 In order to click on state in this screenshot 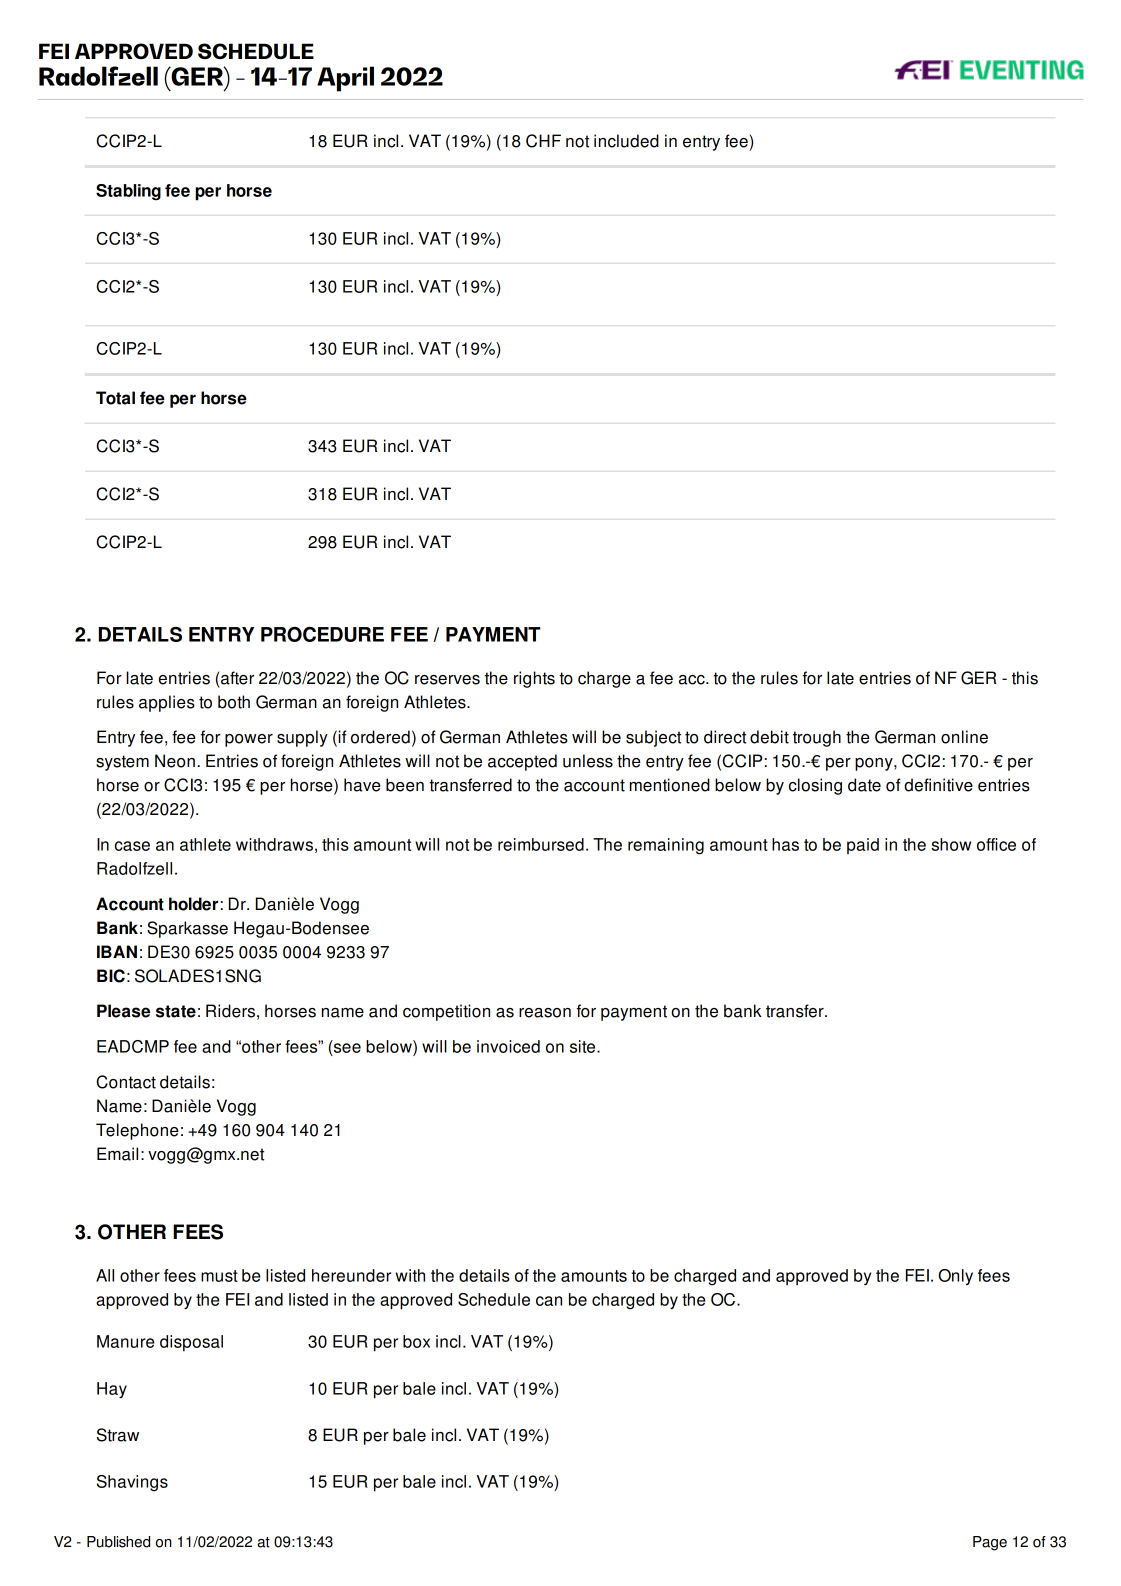, I will do `click(176, 1011)`.
